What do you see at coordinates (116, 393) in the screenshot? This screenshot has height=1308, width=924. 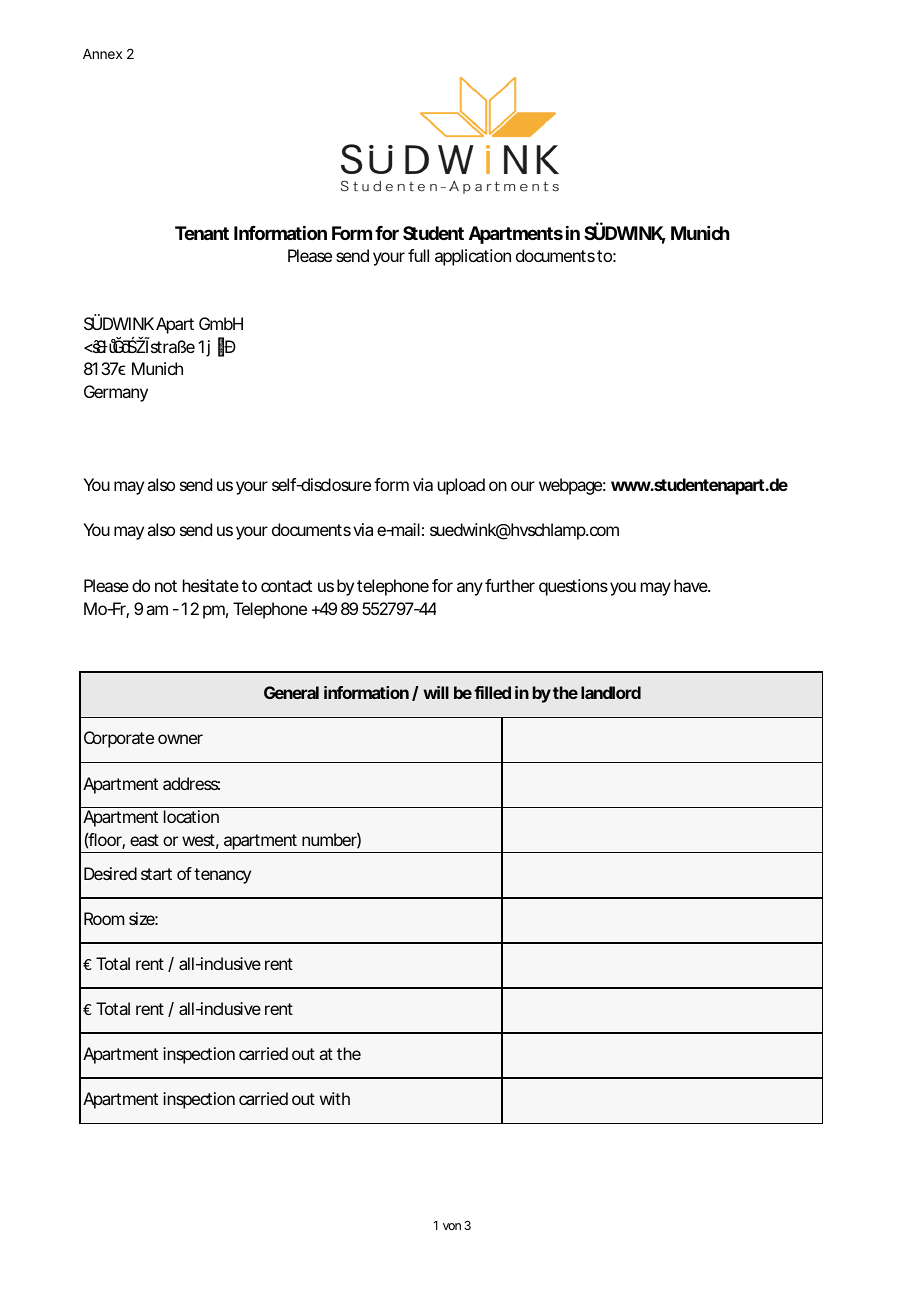 I see `Germany` at bounding box center [116, 393].
